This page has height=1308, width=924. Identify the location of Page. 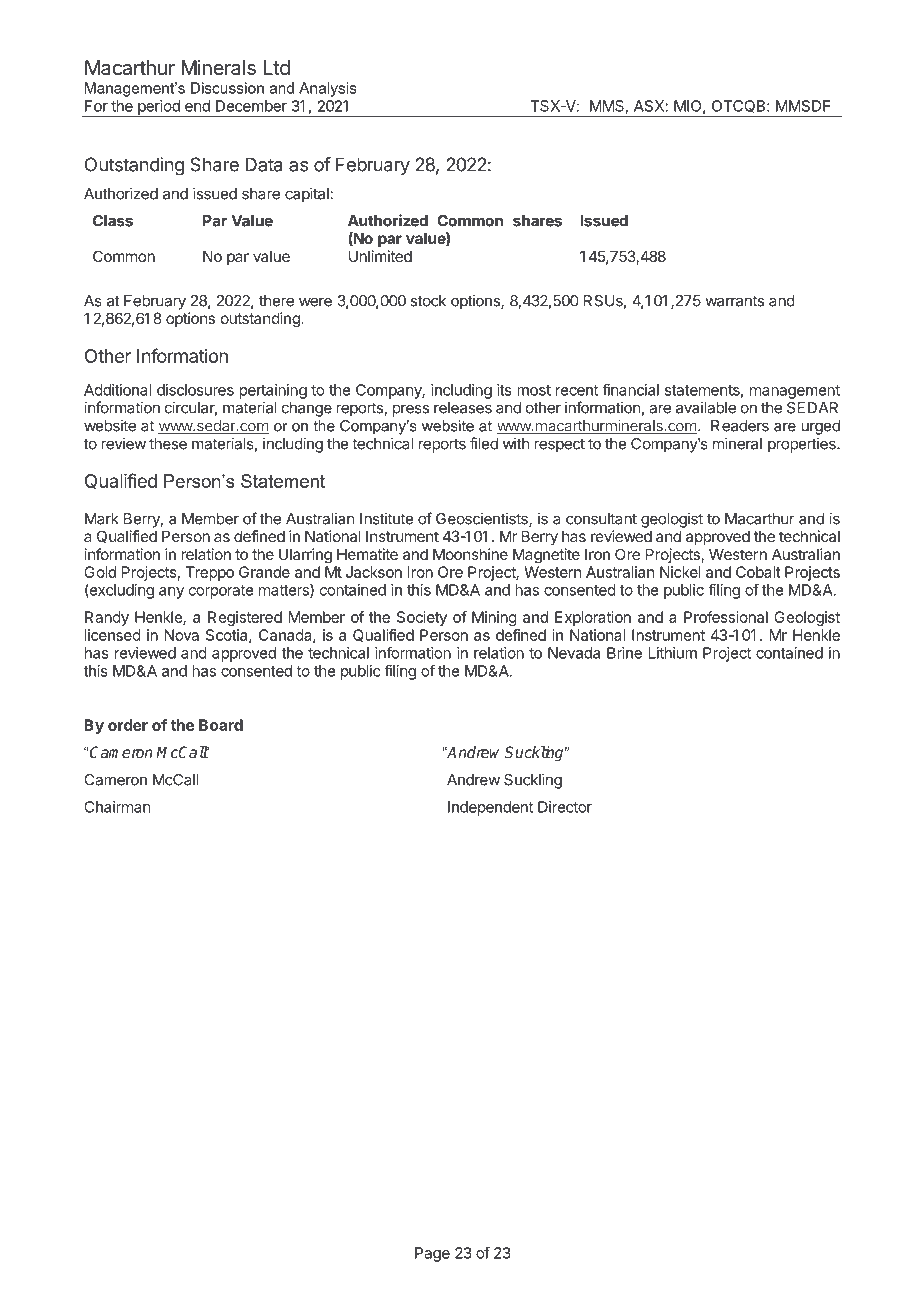
(432, 1254).
